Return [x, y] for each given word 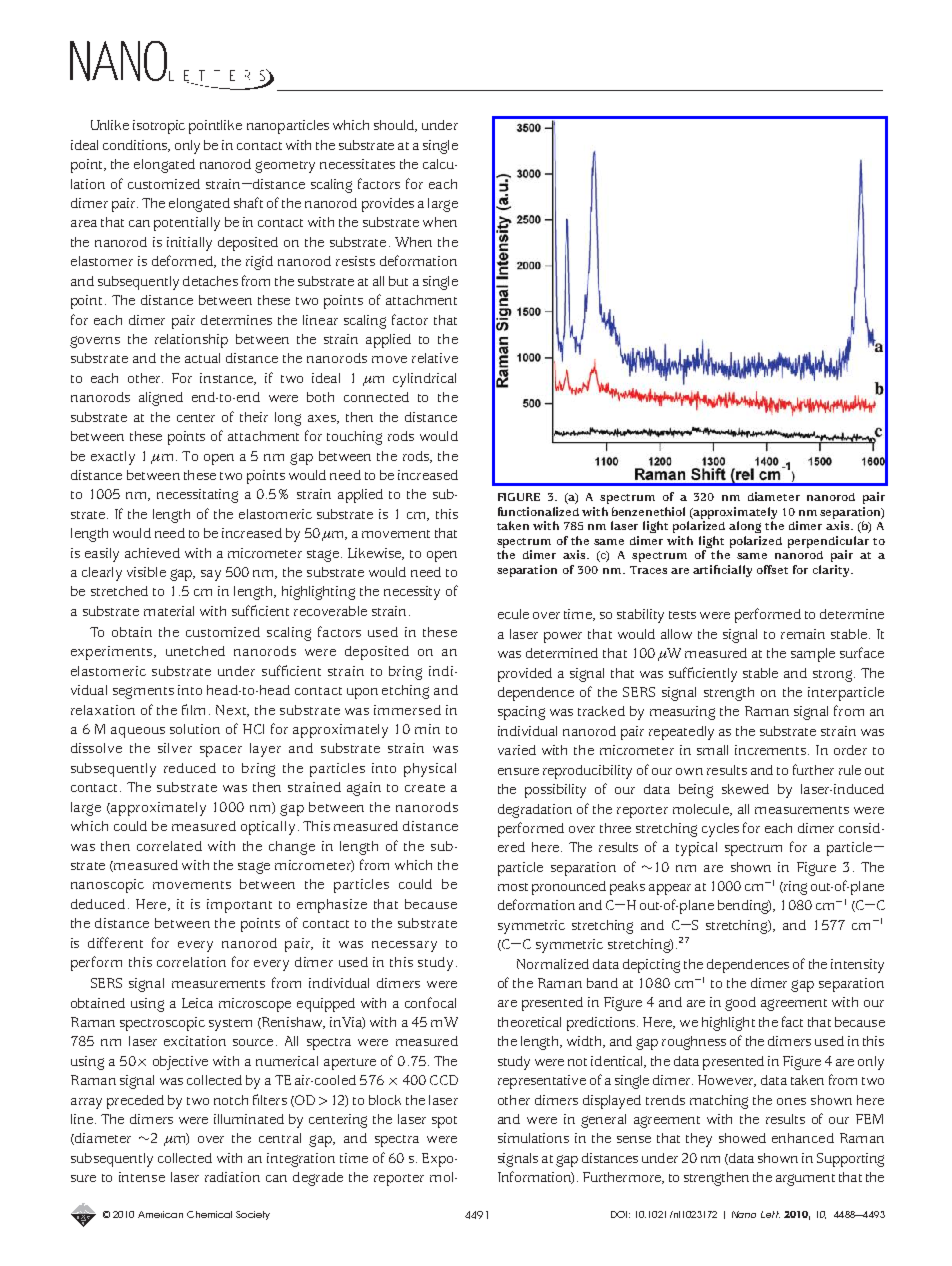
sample [813, 655]
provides [388, 205]
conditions [136, 146]
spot [444, 1122]
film [196, 709]
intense [142, 1177]
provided [525, 675]
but [398, 281]
